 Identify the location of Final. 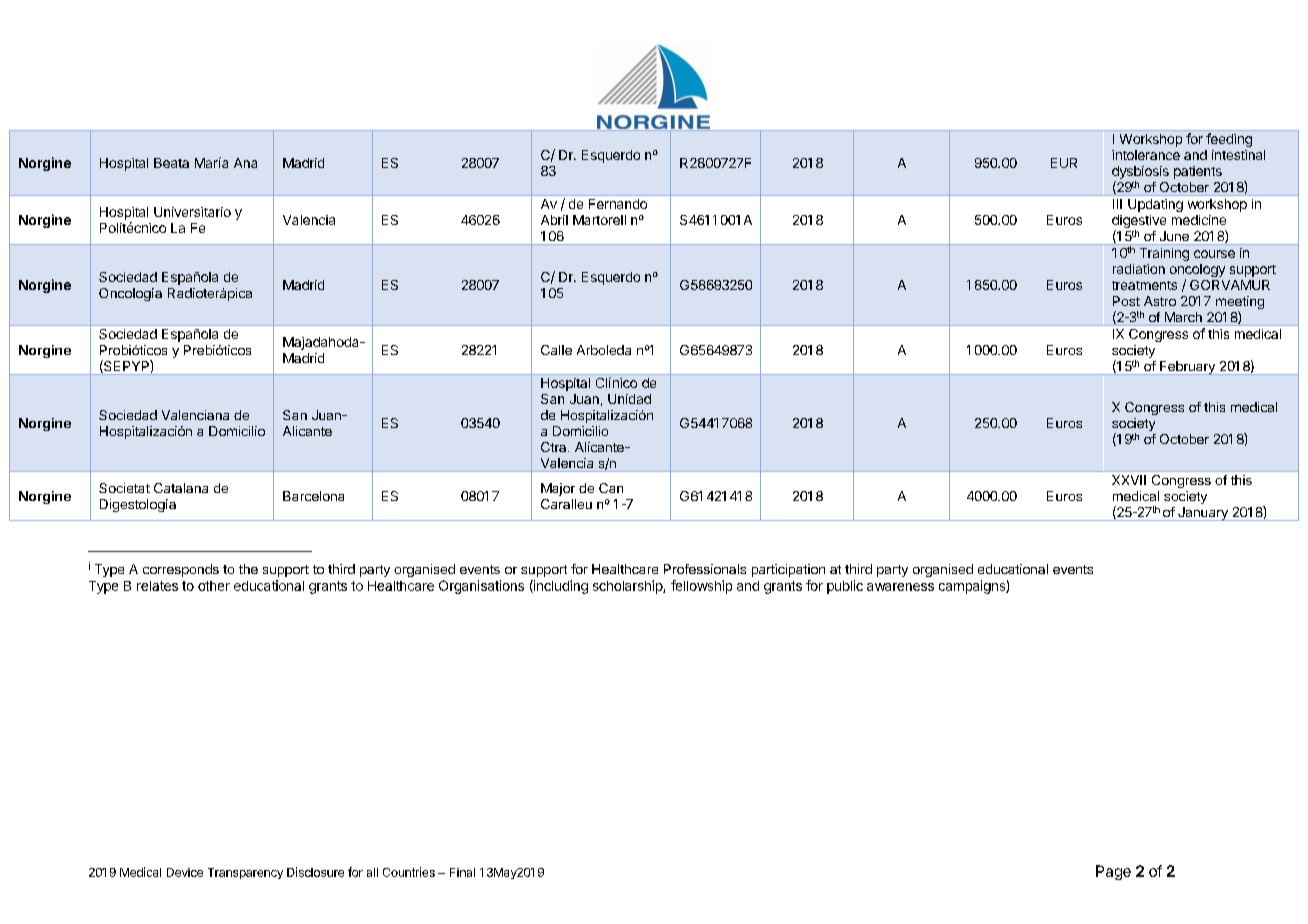
(462, 872).
